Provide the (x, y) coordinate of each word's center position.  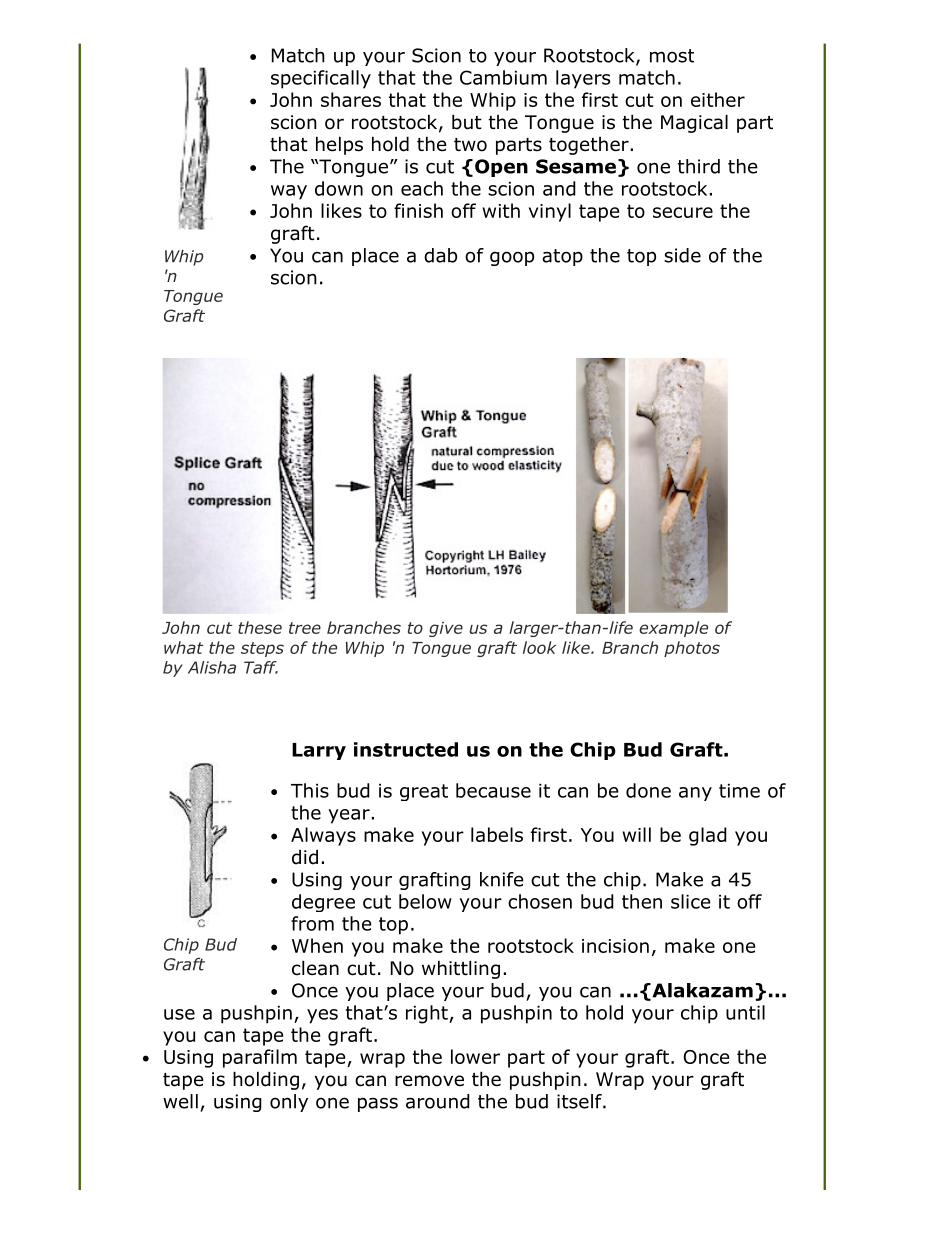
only (289, 1103)
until (745, 1012)
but (467, 122)
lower (475, 1056)
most (672, 56)
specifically (321, 79)
